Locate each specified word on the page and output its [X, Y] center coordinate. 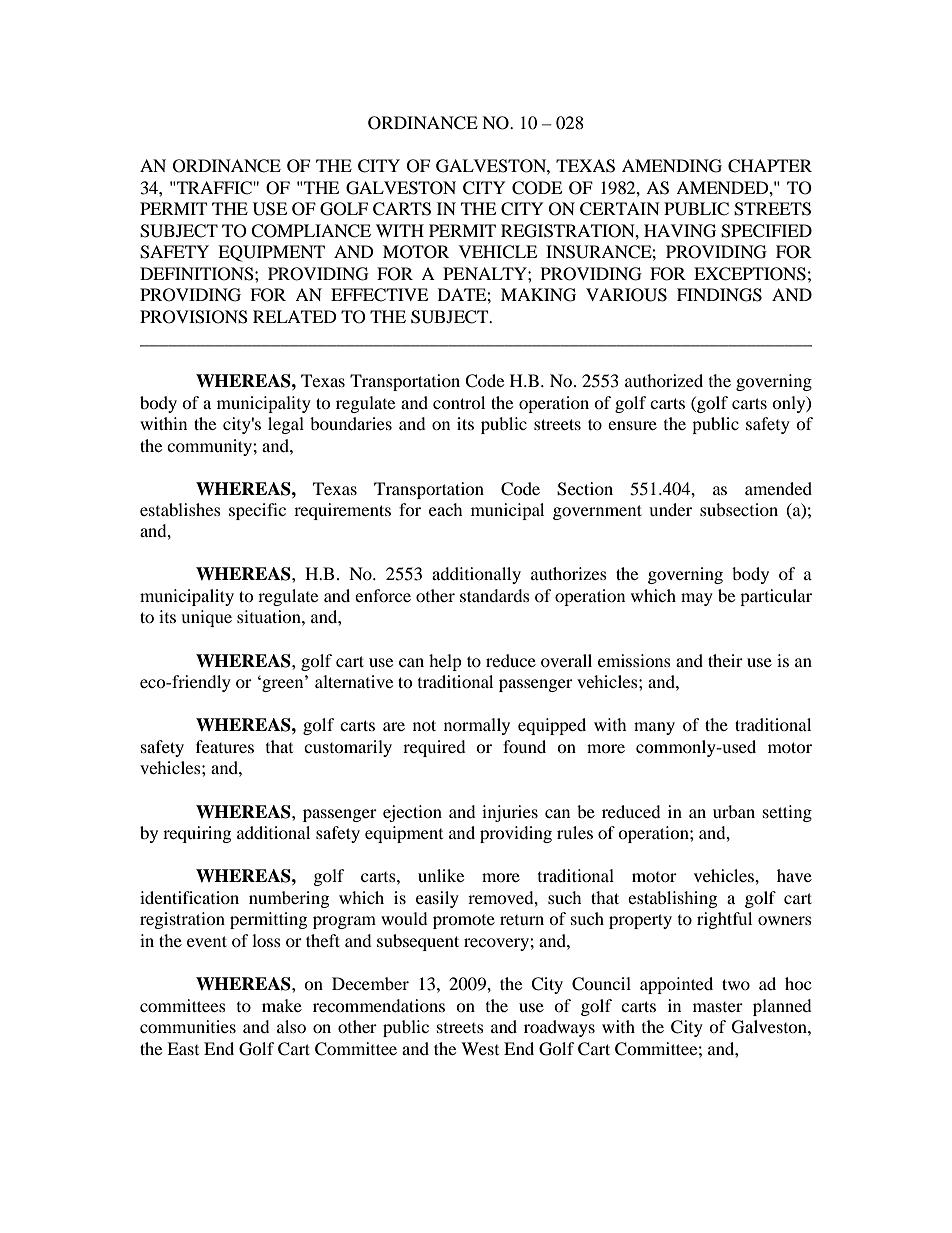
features [225, 746]
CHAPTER [770, 166]
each [446, 509]
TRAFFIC [214, 188]
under [670, 509]
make [282, 1005]
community [210, 447]
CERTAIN [620, 209]
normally [477, 726]
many [654, 728]
